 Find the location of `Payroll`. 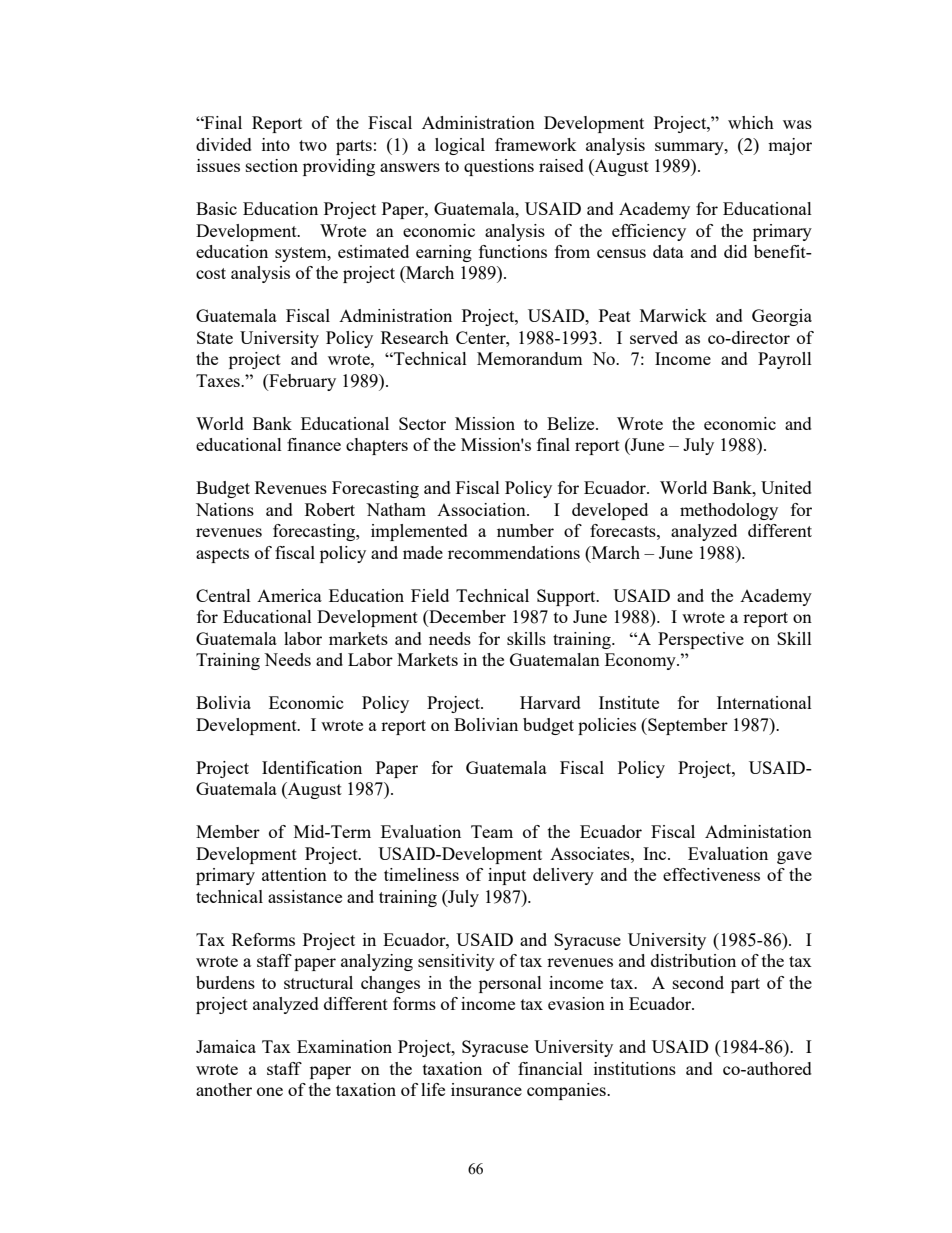

Payroll is located at coordinates (785, 360).
